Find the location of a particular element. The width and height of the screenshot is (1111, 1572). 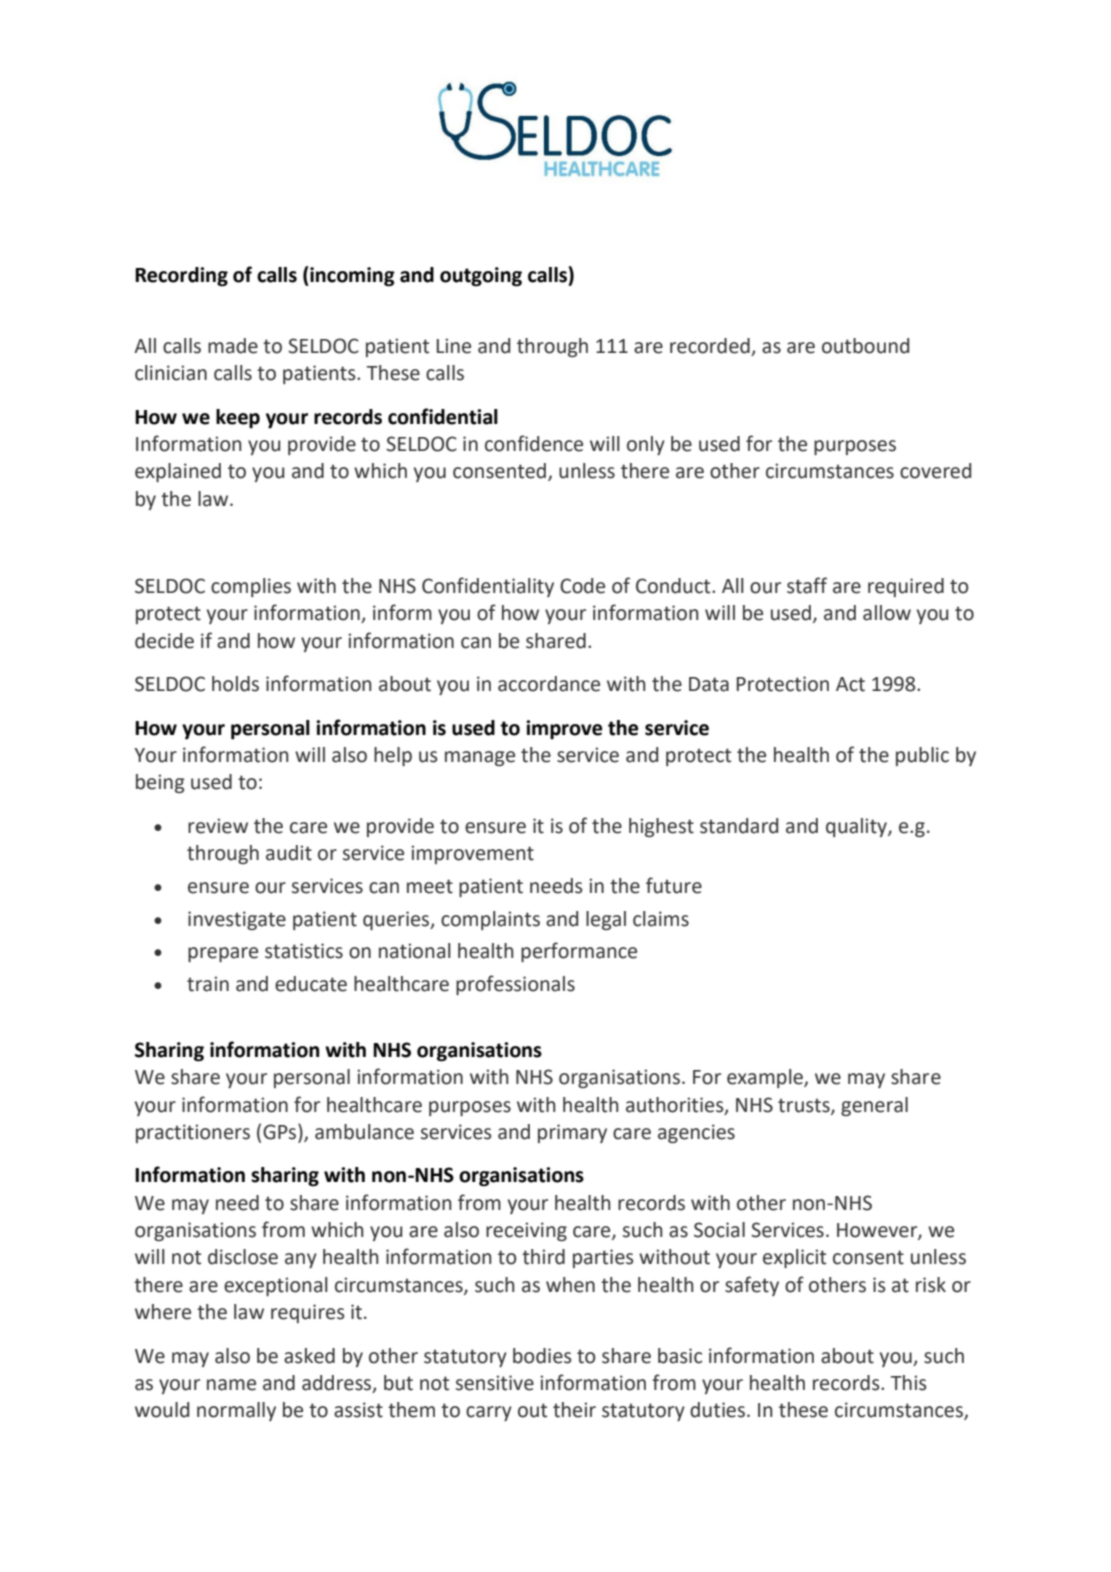

outgoing is located at coordinates (481, 277).
